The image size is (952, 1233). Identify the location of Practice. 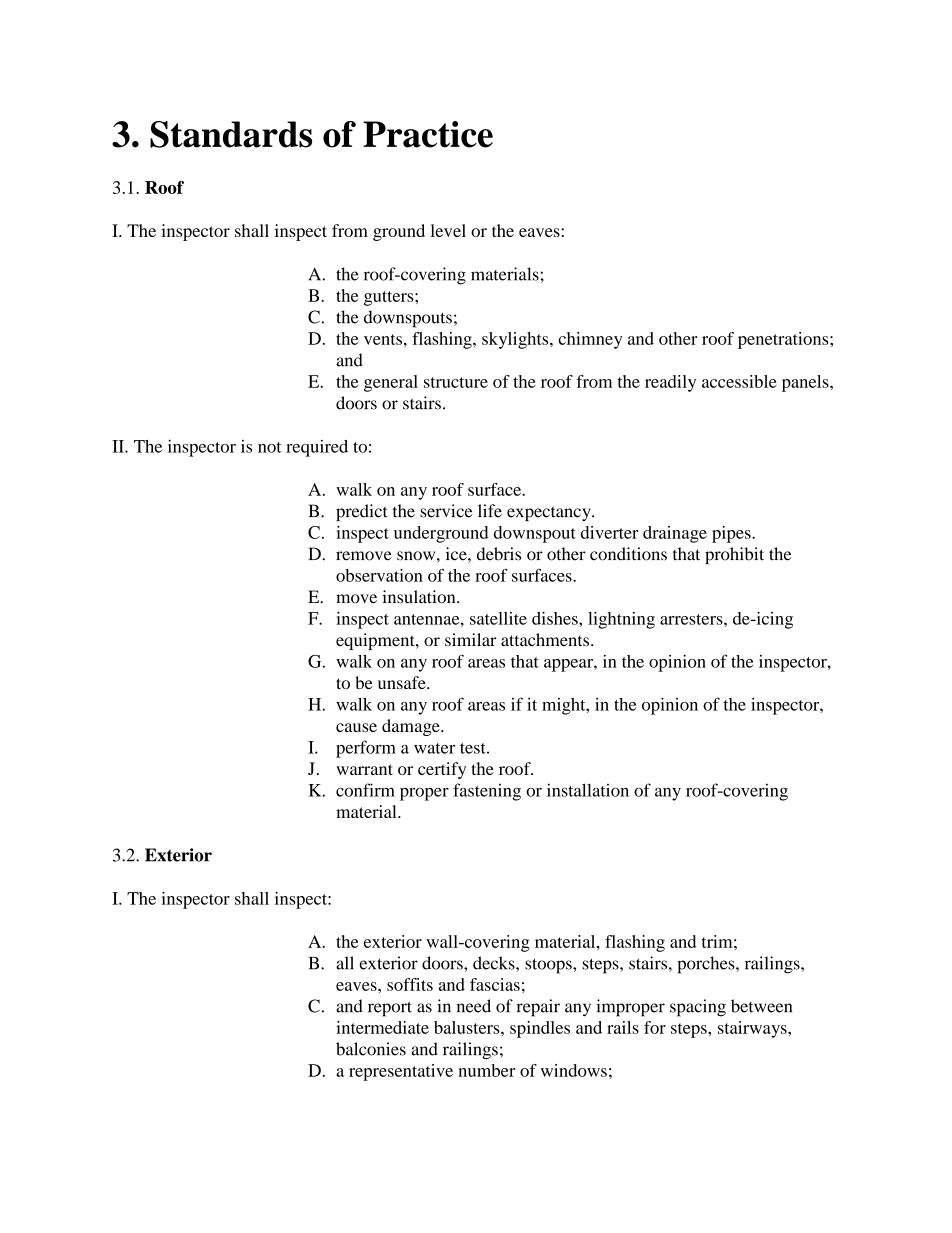
(428, 134).
